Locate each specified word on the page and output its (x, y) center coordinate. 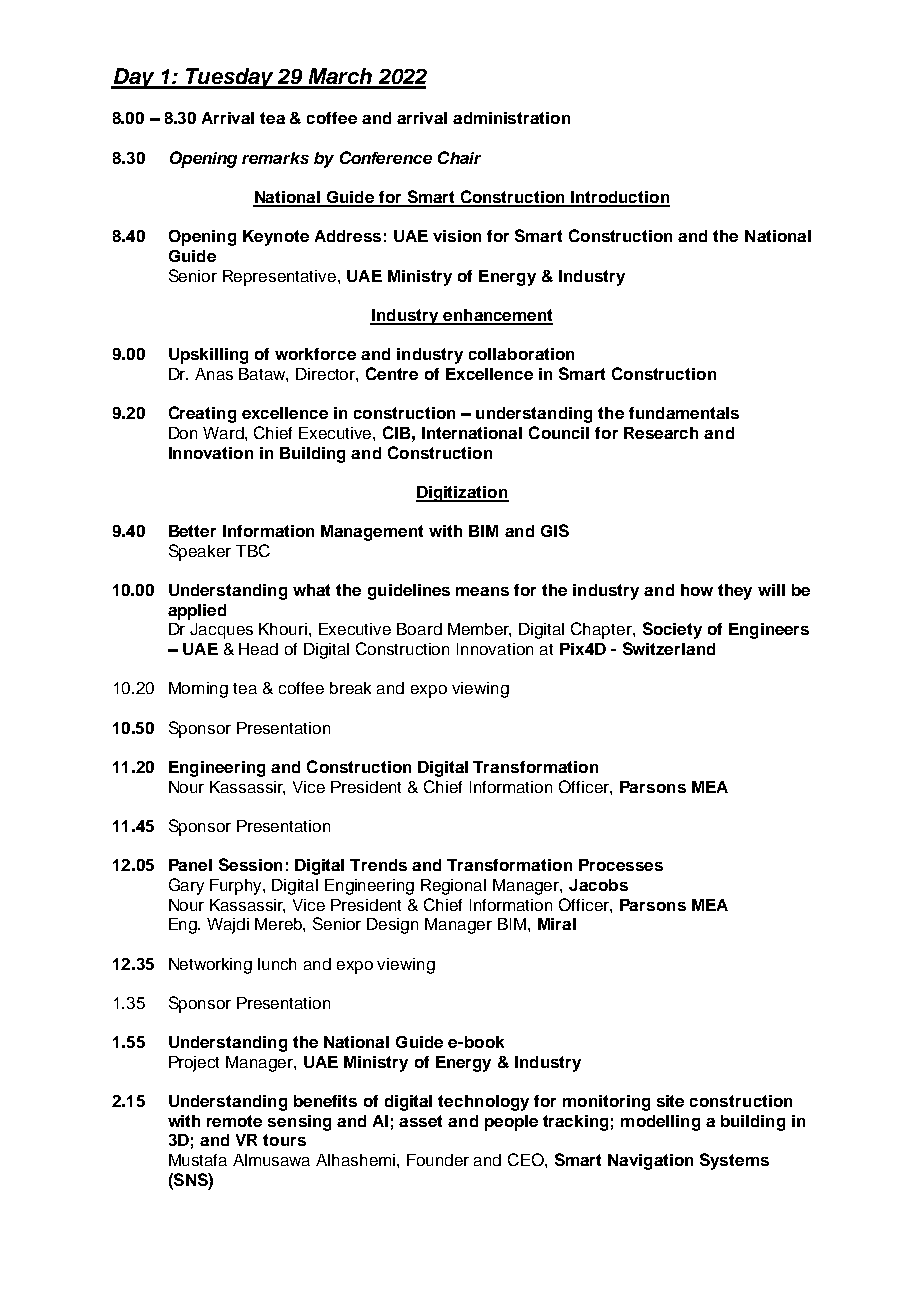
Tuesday (230, 78)
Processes (621, 865)
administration (511, 118)
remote (234, 1121)
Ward (224, 433)
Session (250, 864)
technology (483, 1103)
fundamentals (684, 413)
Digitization (462, 494)
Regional (453, 887)
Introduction (619, 198)
